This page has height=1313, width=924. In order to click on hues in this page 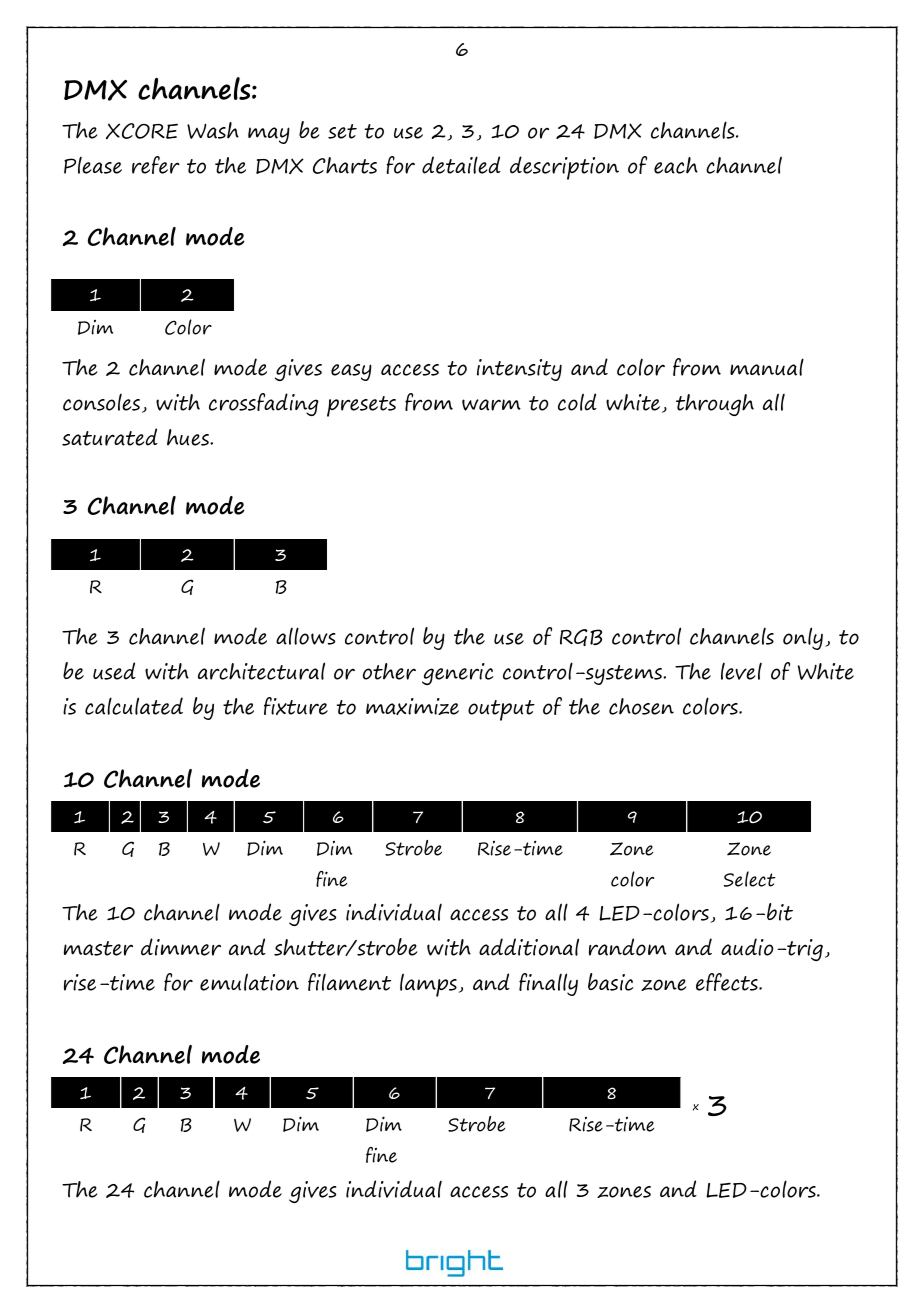, I will do `click(189, 437)`.
